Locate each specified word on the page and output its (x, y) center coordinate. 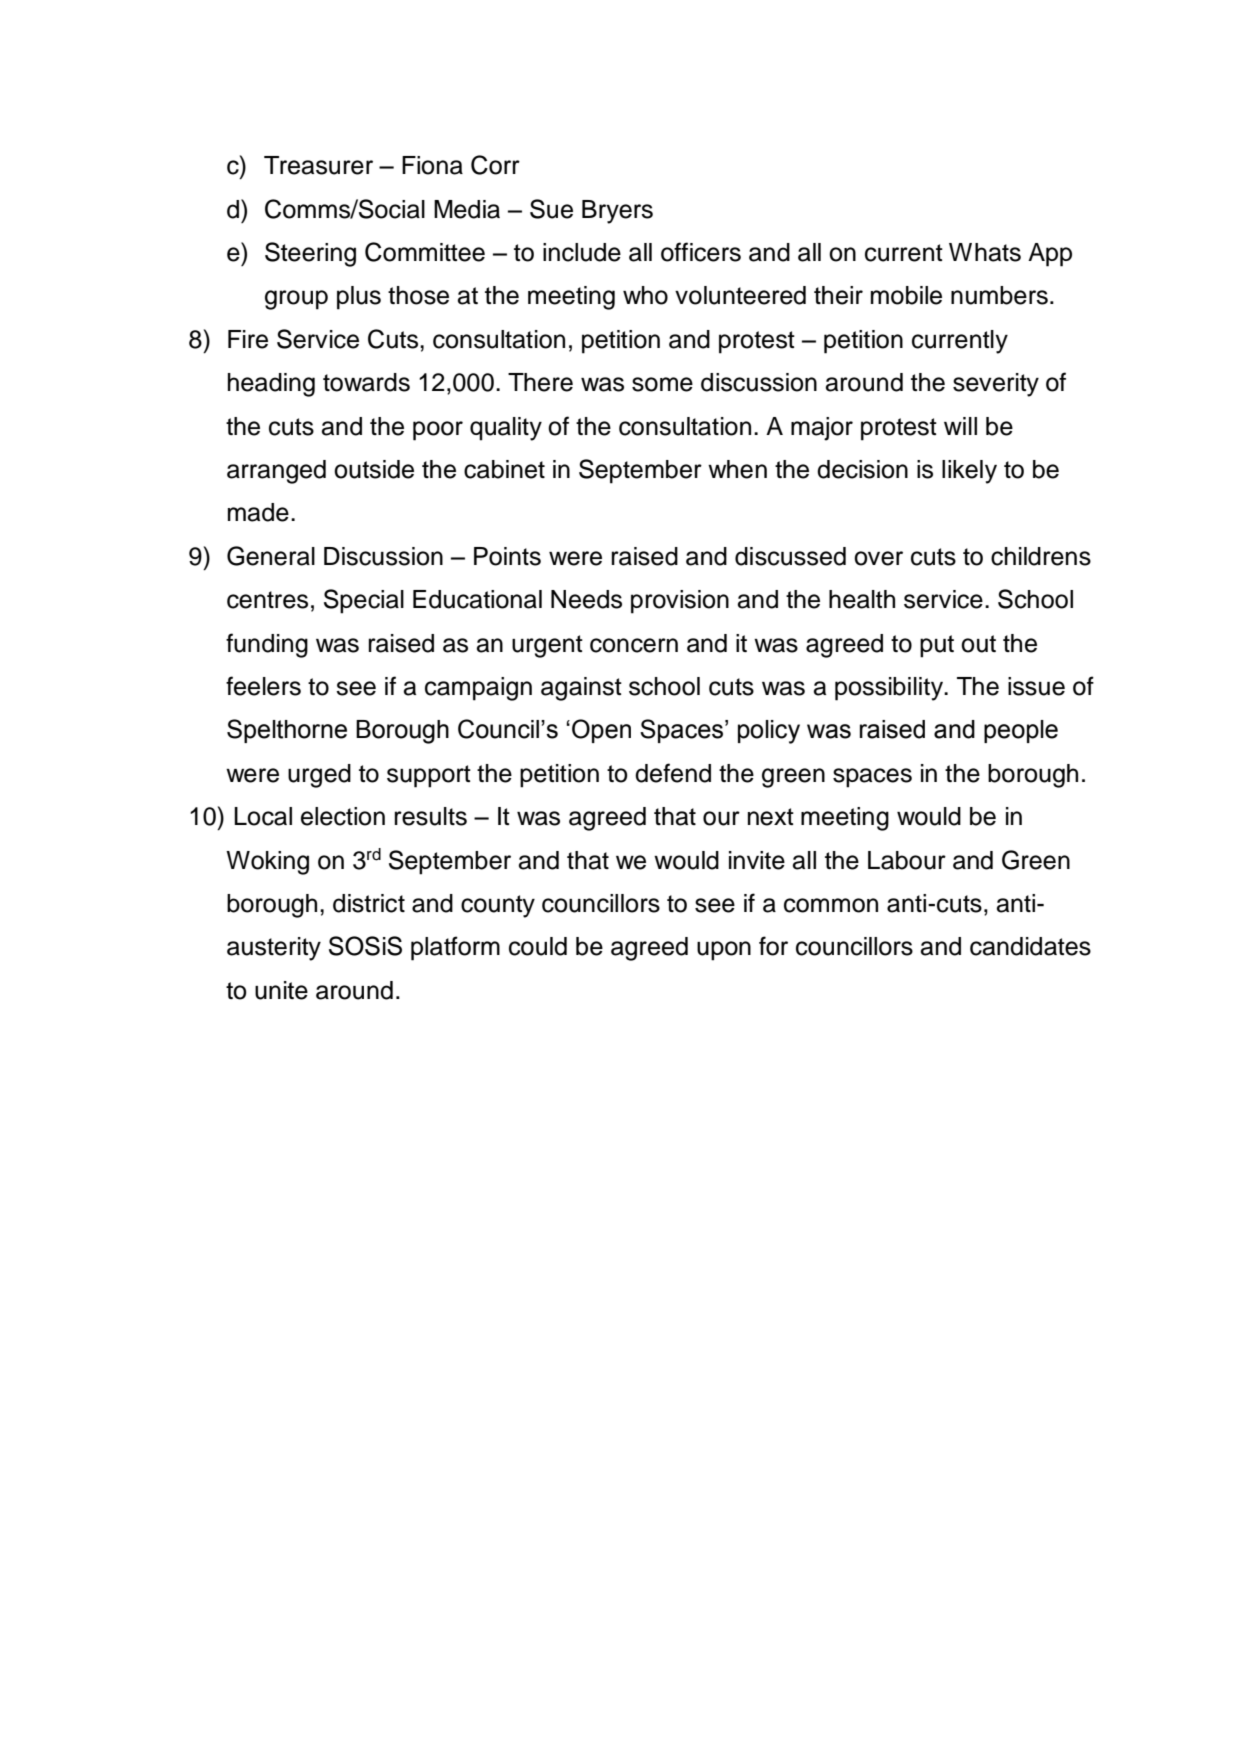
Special (364, 601)
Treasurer (318, 165)
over (878, 558)
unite (281, 990)
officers (701, 252)
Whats (985, 252)
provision (680, 602)
